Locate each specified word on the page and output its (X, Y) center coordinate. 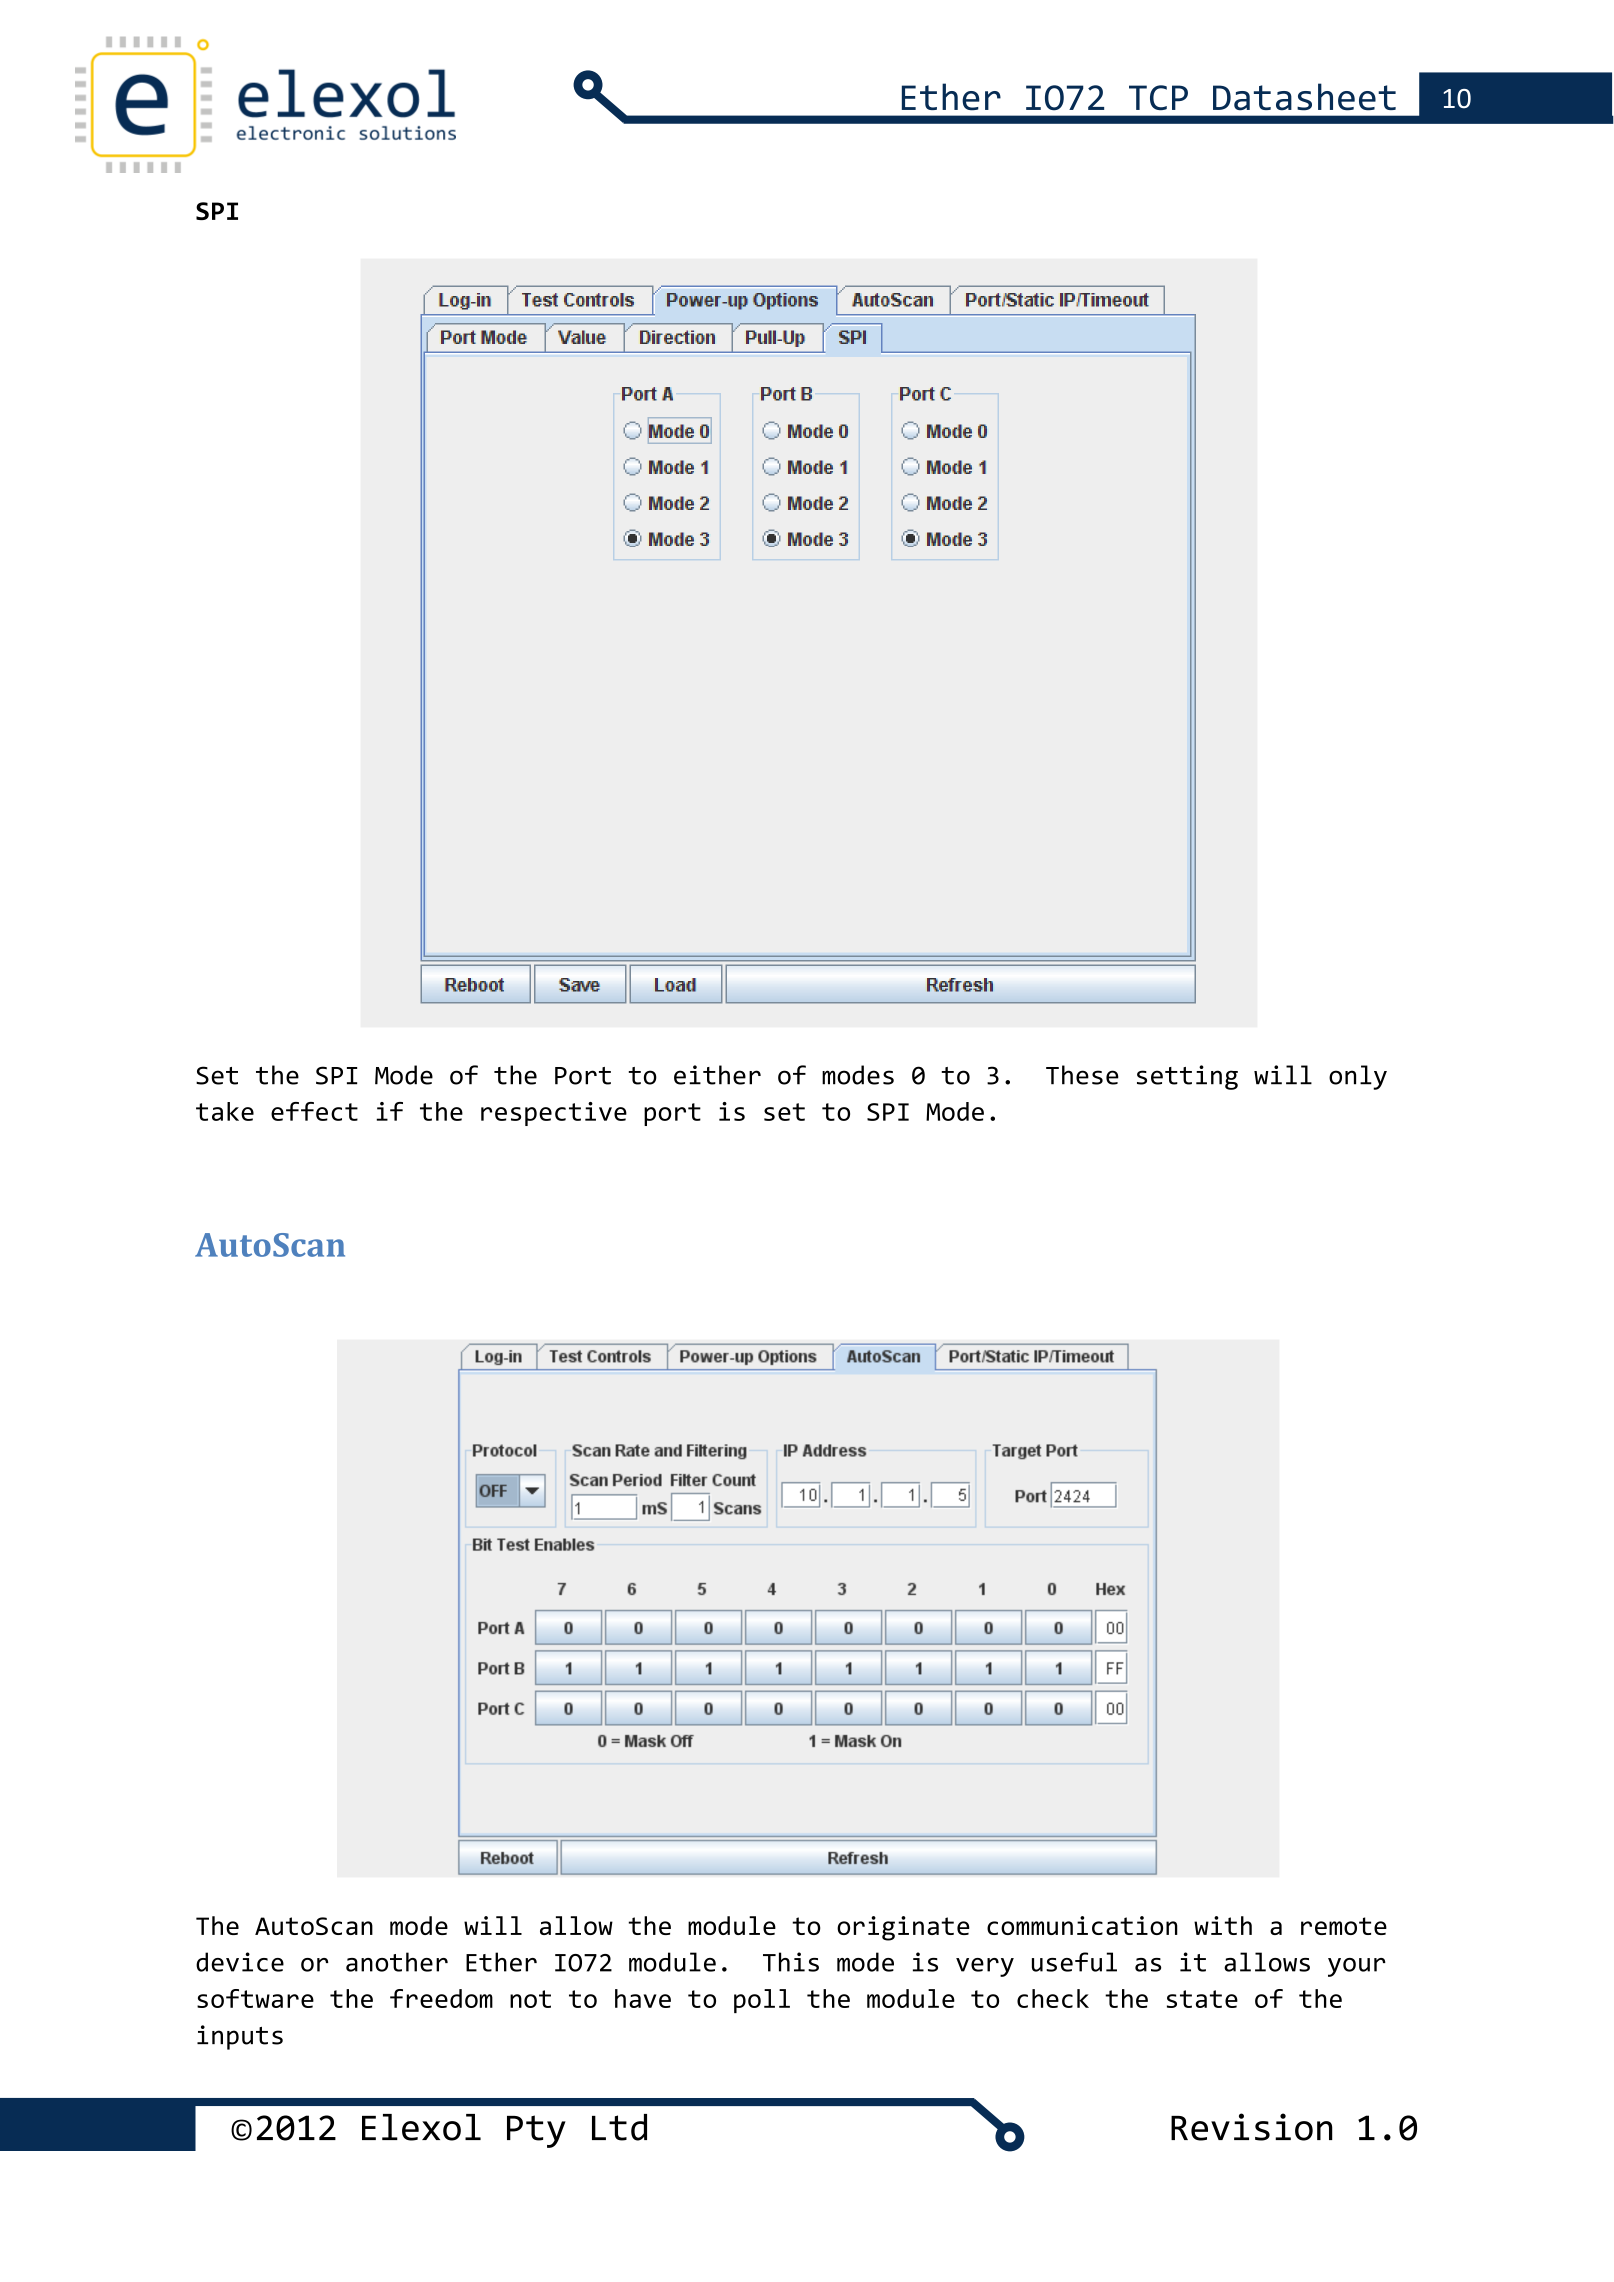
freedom (441, 1998)
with (1223, 1925)
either (717, 1075)
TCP (1158, 97)
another (397, 1962)
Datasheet (1304, 97)
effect (314, 1111)
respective (554, 1114)
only (1358, 1077)
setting (1187, 1077)
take (225, 1111)
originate (903, 1928)
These (1082, 1075)
